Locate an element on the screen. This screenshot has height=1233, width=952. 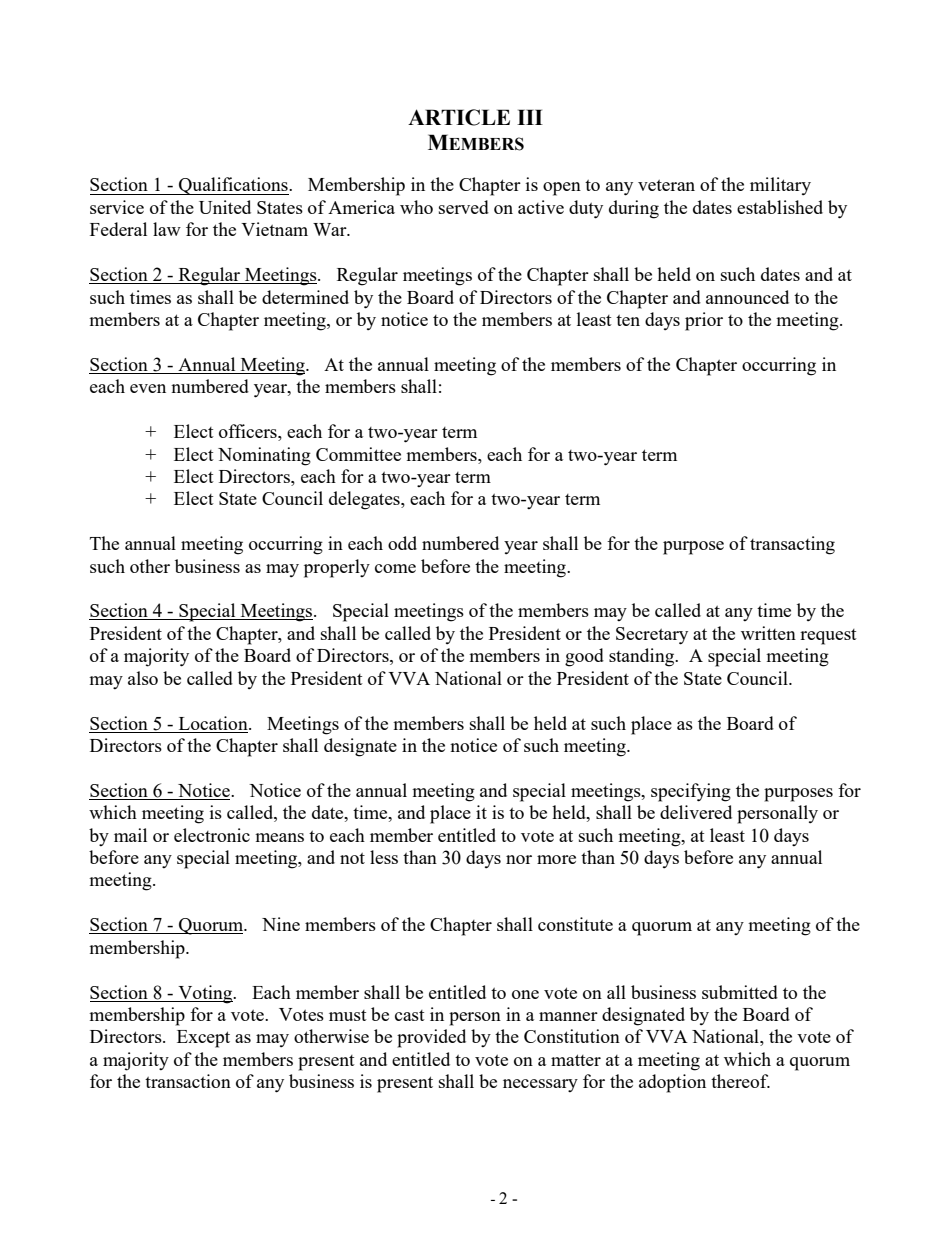
Except is located at coordinates (203, 1039).
